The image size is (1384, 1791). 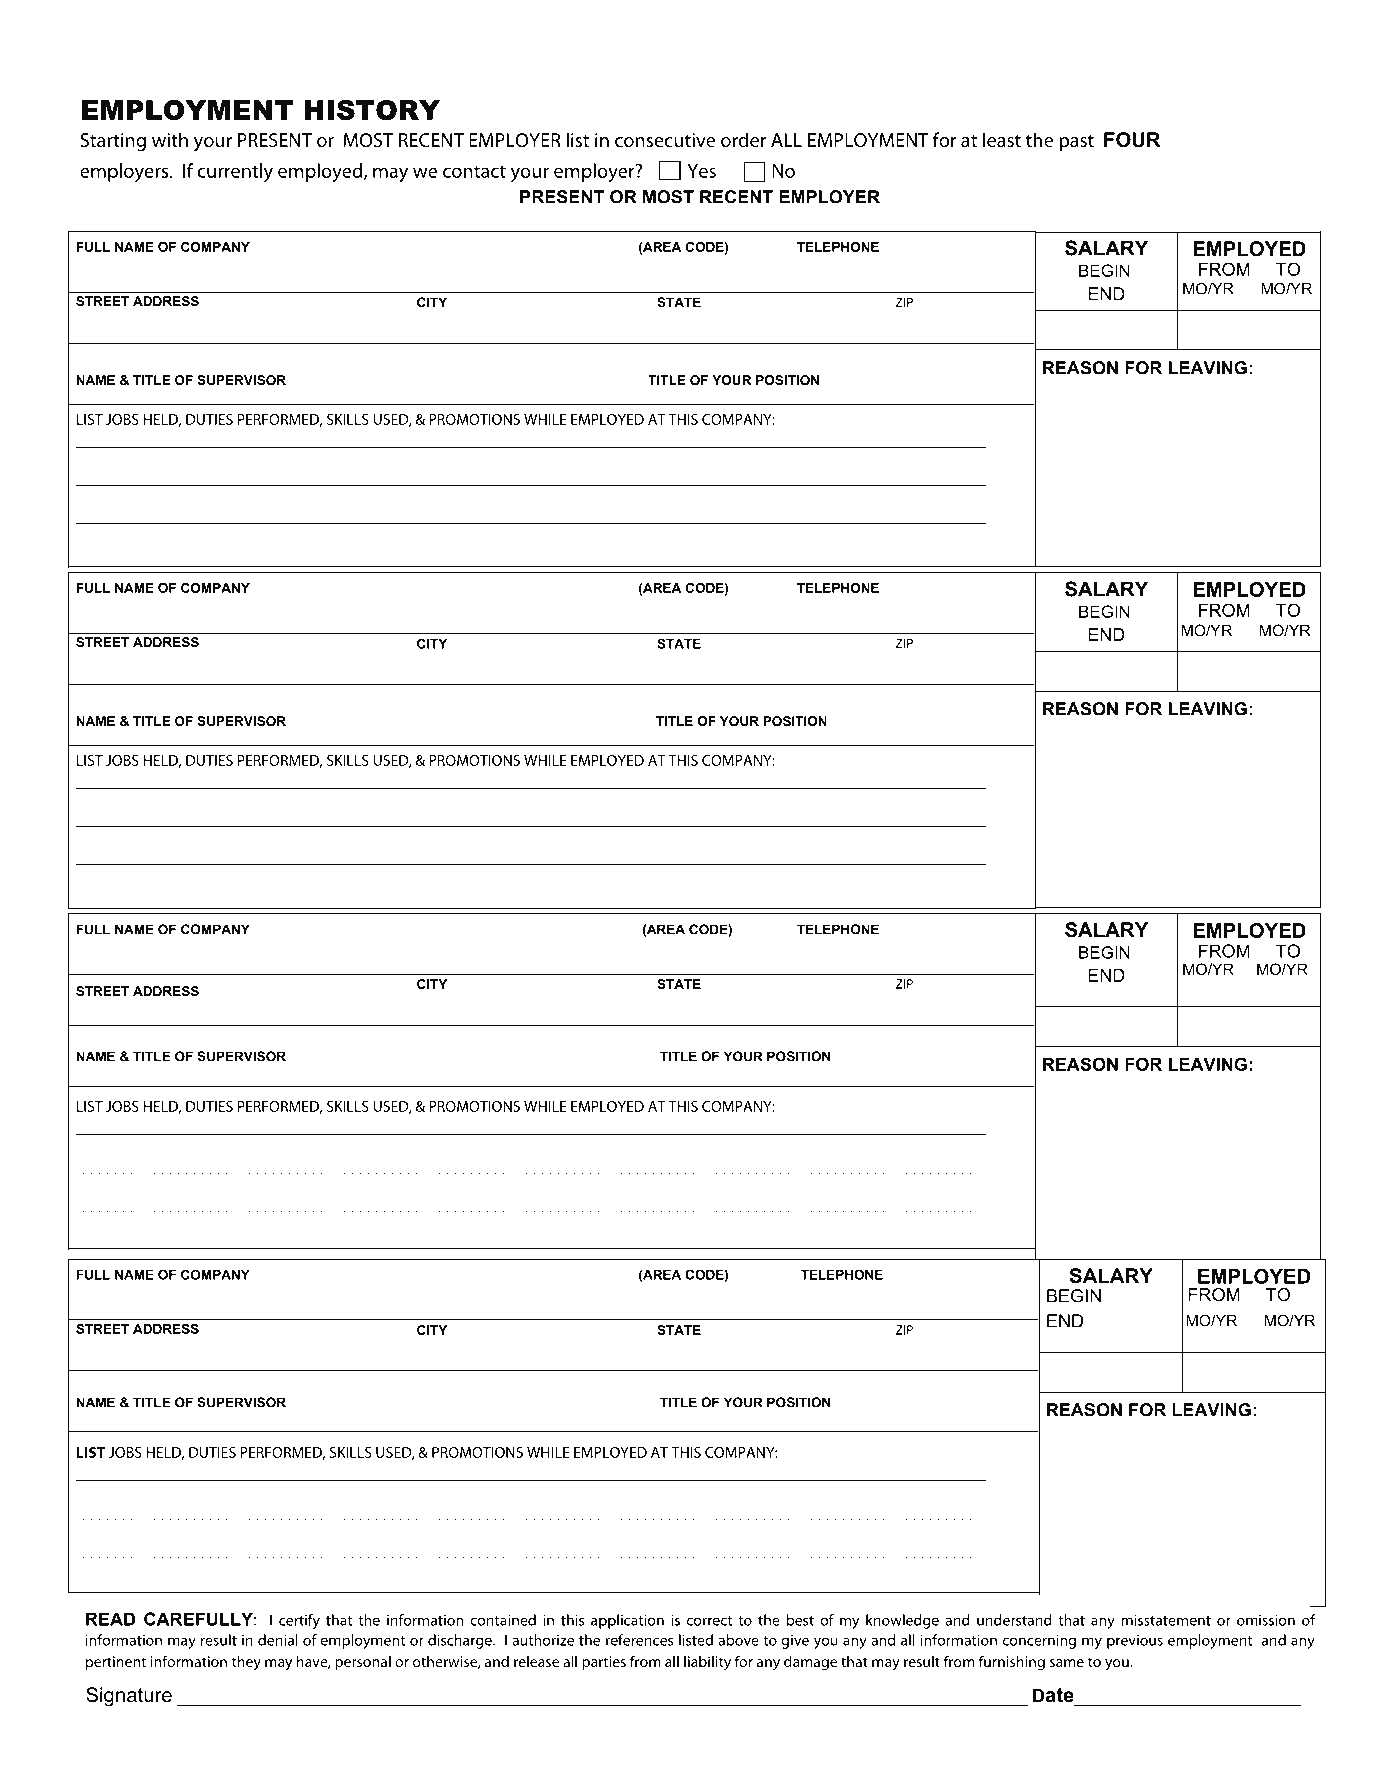 I want to click on application, so click(x=627, y=1621).
